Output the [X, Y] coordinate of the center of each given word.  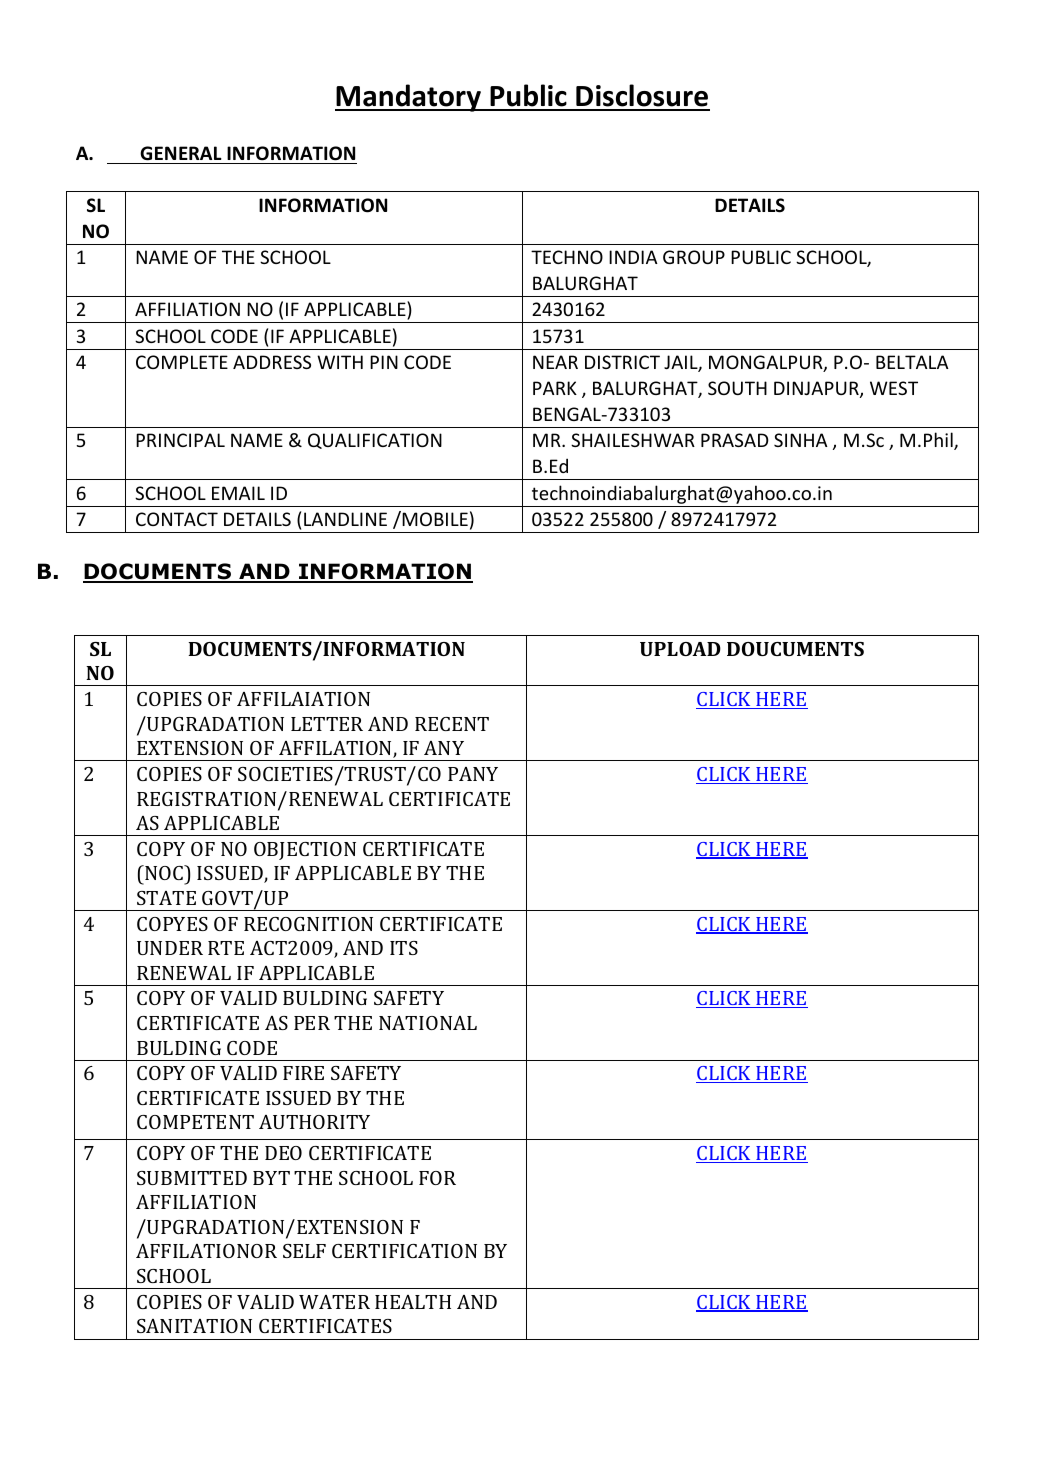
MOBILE [434, 518]
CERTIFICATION [404, 1251]
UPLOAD [680, 649]
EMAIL [238, 493]
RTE [226, 948]
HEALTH [413, 1302]
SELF [304, 1251]
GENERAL [181, 153]
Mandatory [409, 98]
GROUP [694, 257]
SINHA [801, 440]
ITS [404, 948]
